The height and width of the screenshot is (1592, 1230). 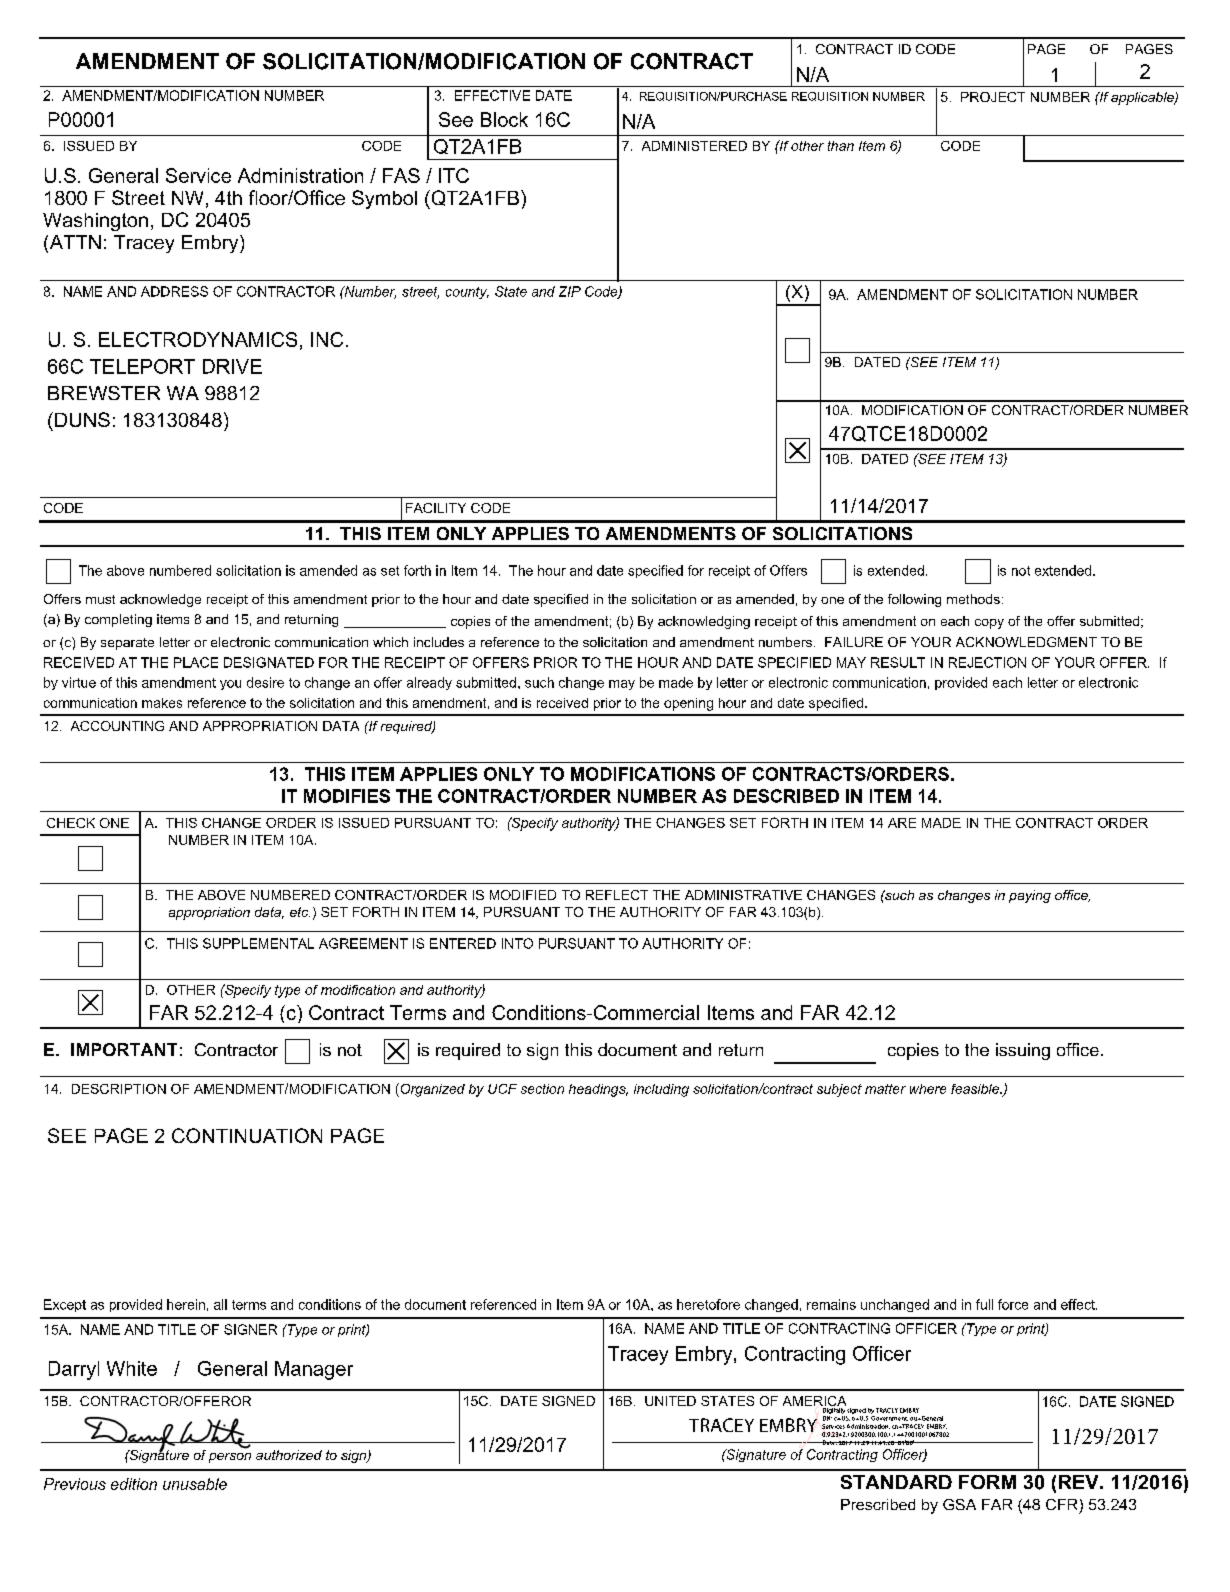 I want to click on REFLECT, so click(x=617, y=895).
